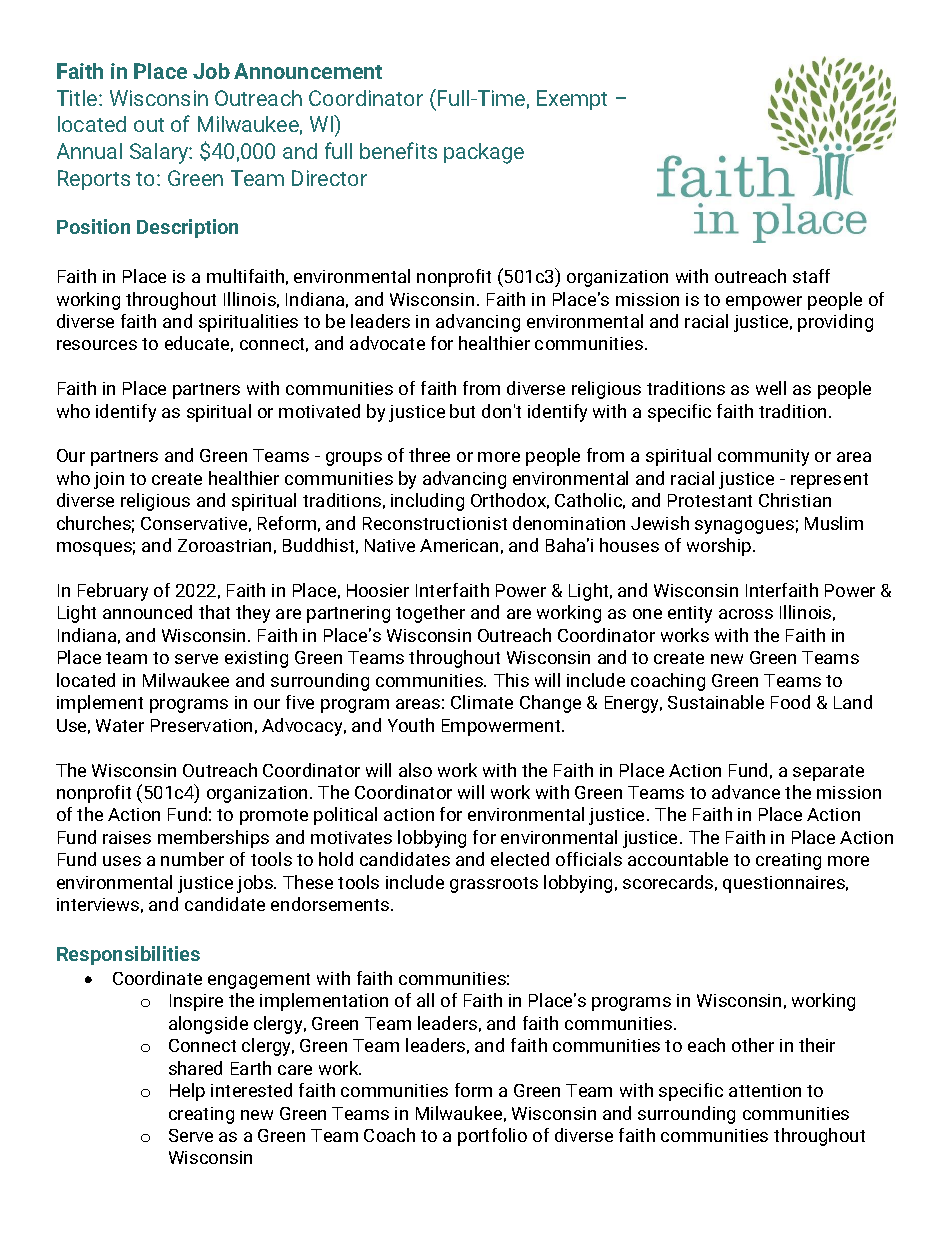 Image resolution: width=952 pixels, height=1233 pixels. Describe the element at coordinates (187, 1092) in the page. I see `Help` at that location.
